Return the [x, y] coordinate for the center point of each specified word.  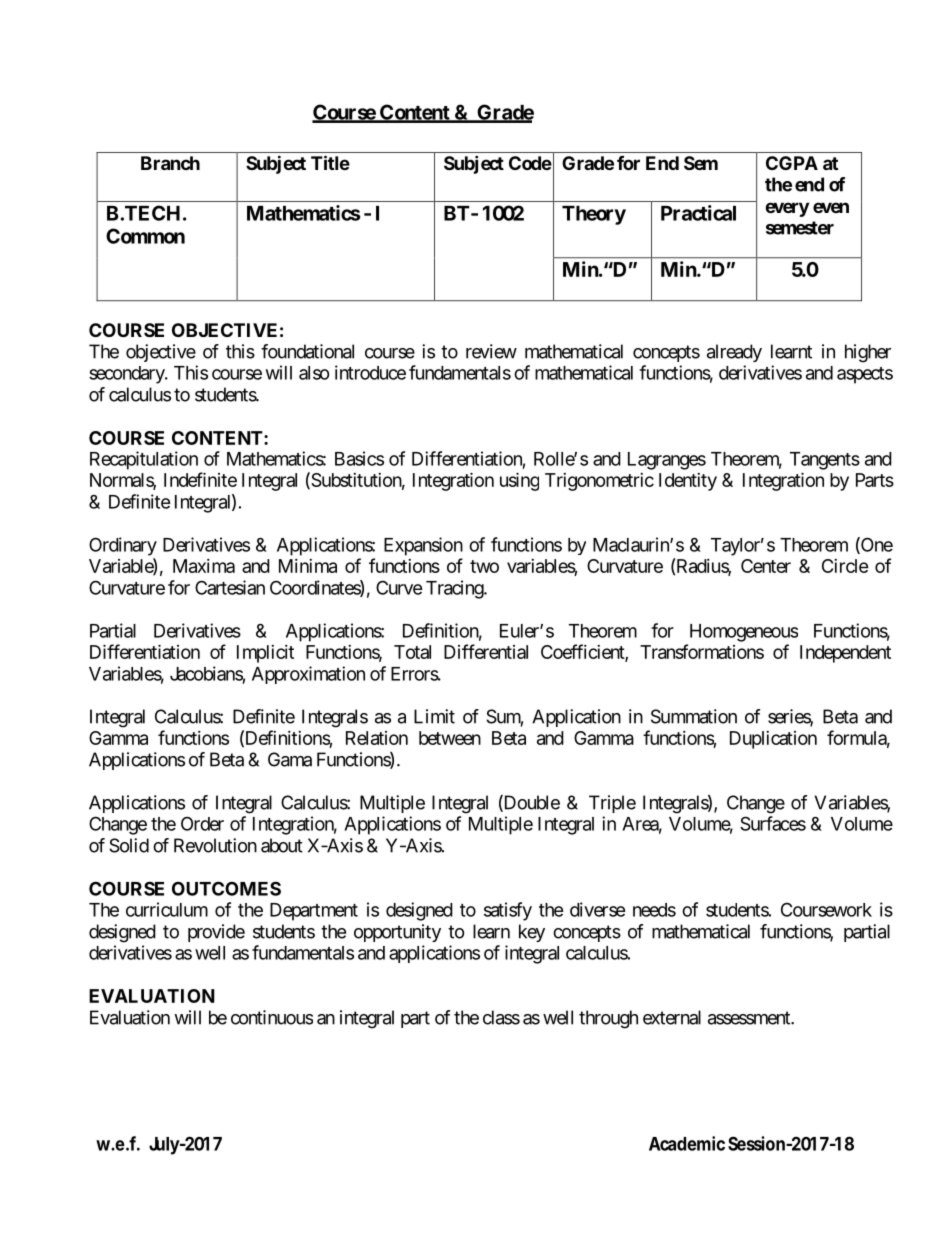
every [787, 209]
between [450, 738]
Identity [688, 482]
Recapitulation [144, 460]
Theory [594, 215]
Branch [170, 163]
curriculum [167, 909]
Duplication [773, 740]
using [519, 481]
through [608, 1019]
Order [202, 823]
